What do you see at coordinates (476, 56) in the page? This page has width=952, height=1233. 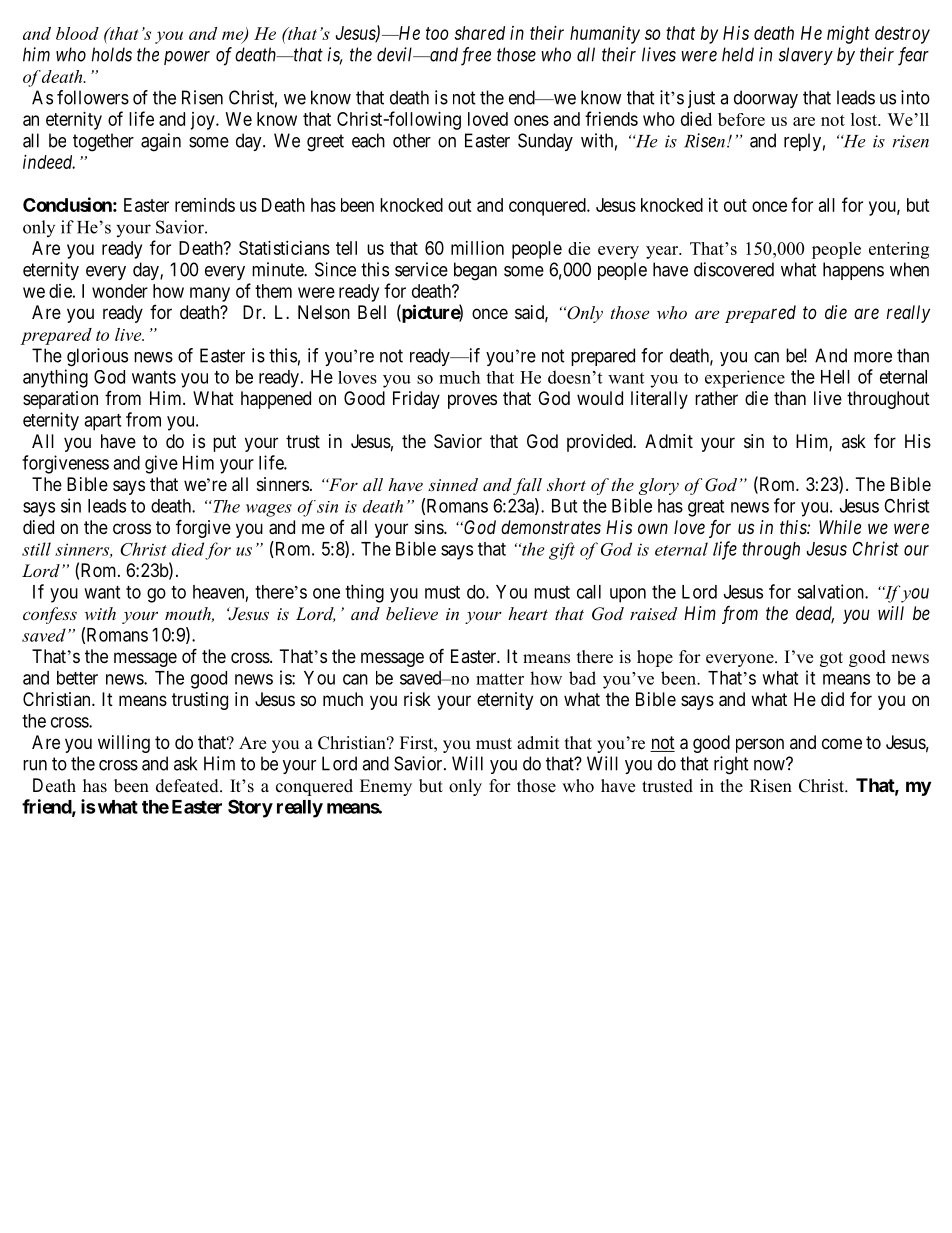 I see `free` at bounding box center [476, 56].
